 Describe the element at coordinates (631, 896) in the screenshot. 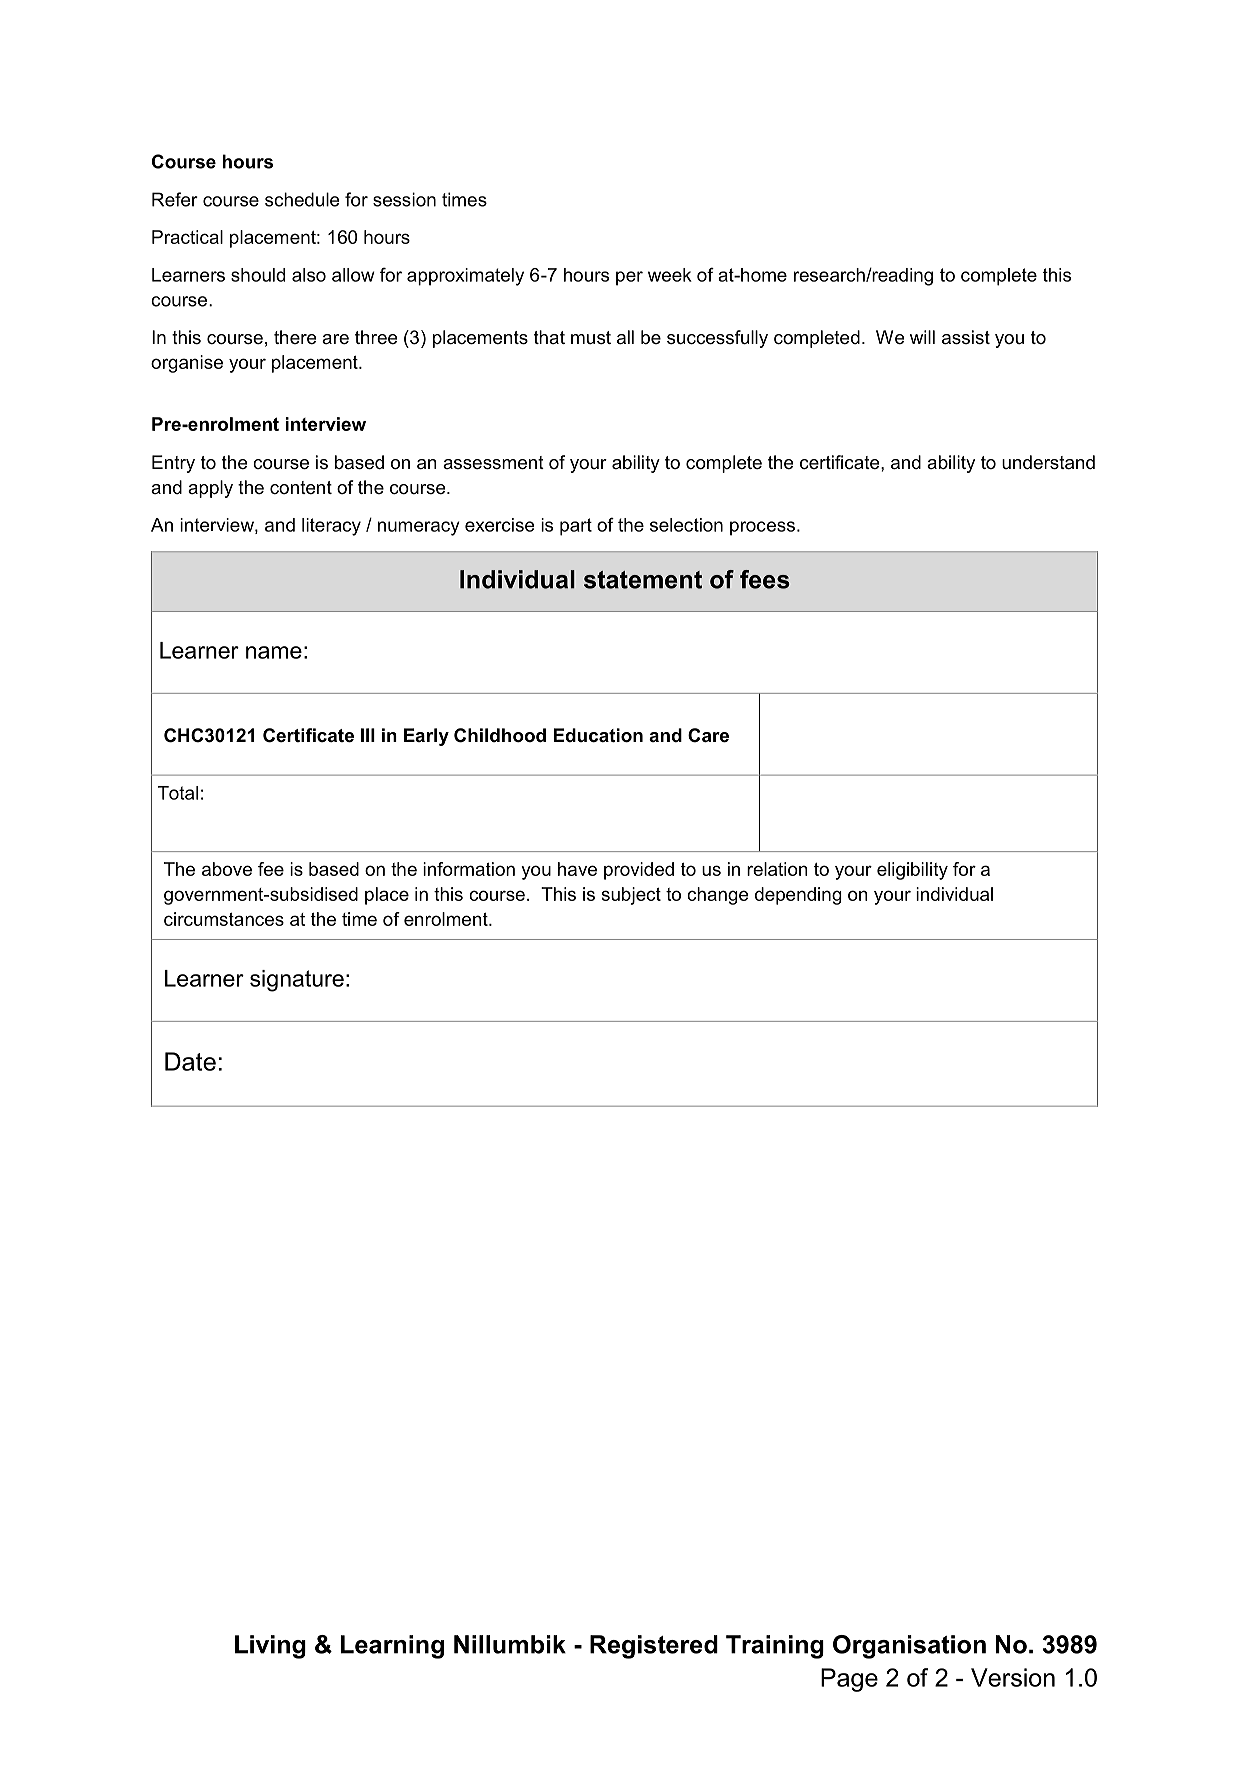

I see `subject` at that location.
